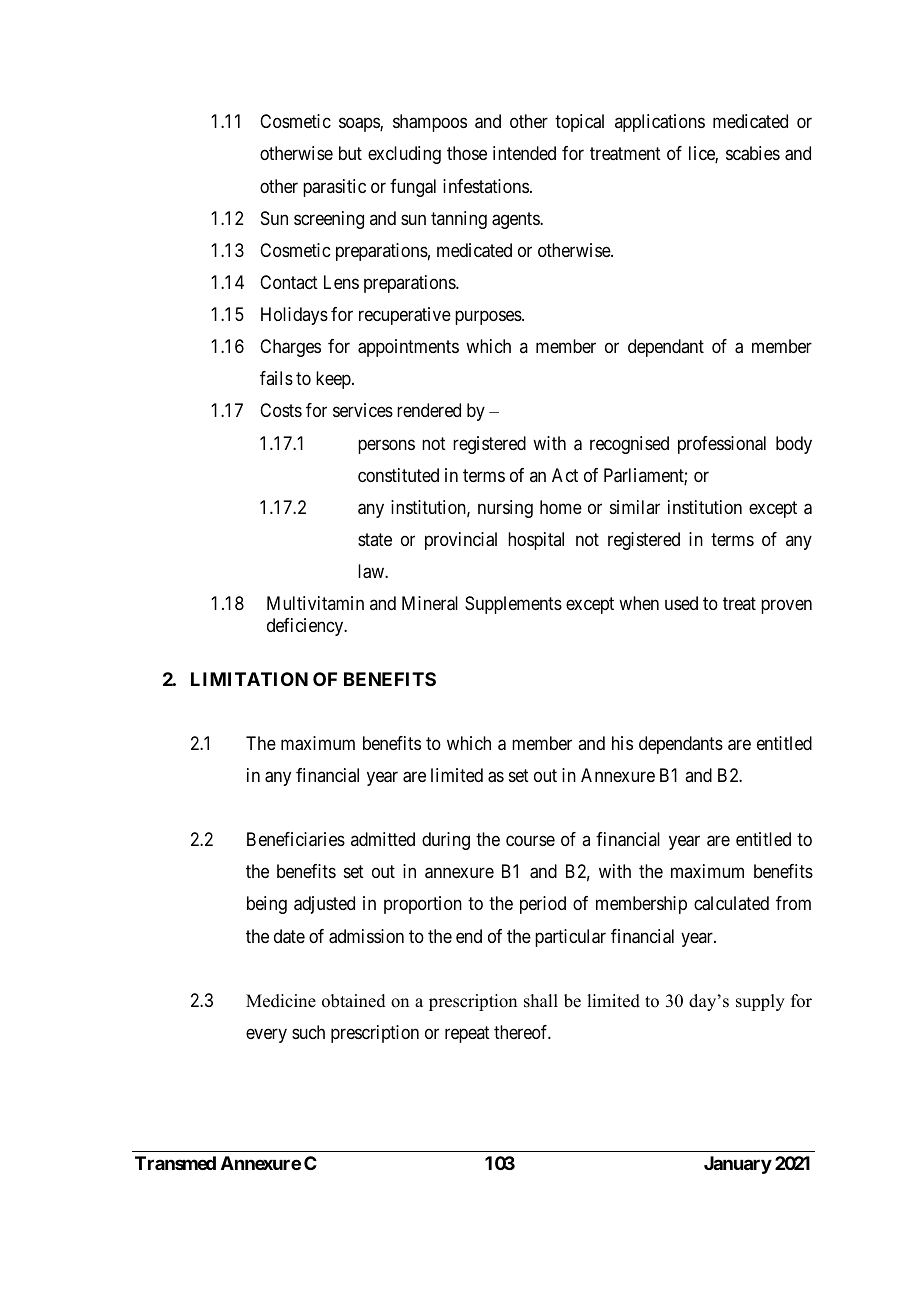  Describe the element at coordinates (524, 153) in the screenshot. I see `intended` at that location.
